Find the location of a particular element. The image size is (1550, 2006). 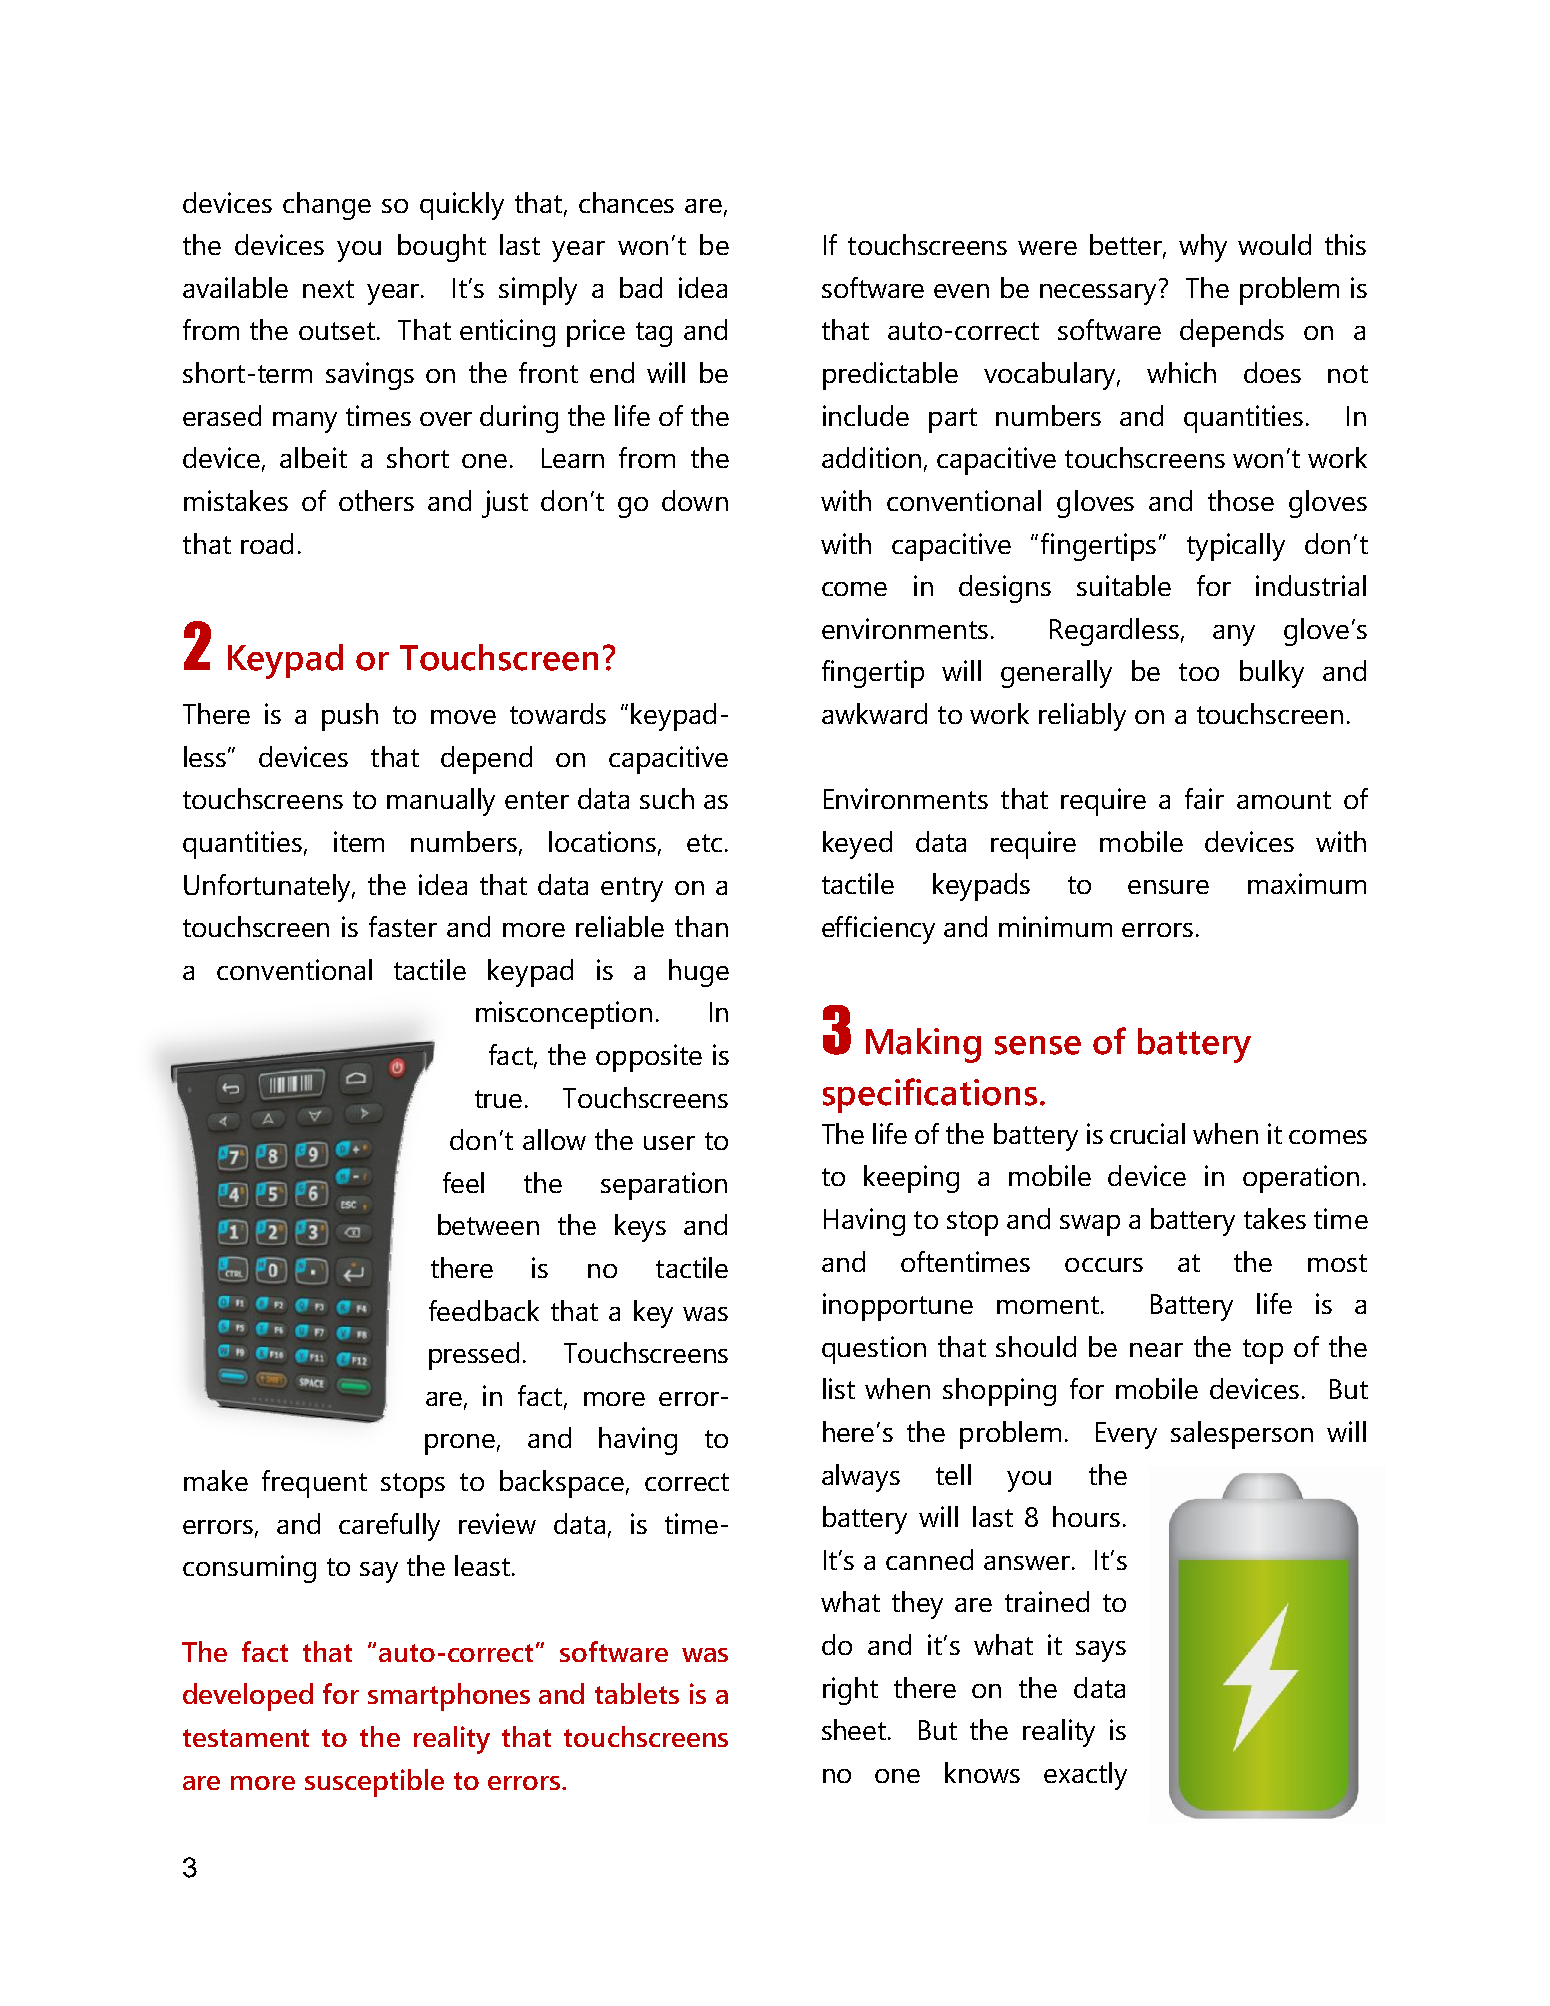

sheet is located at coordinates (855, 1729).
